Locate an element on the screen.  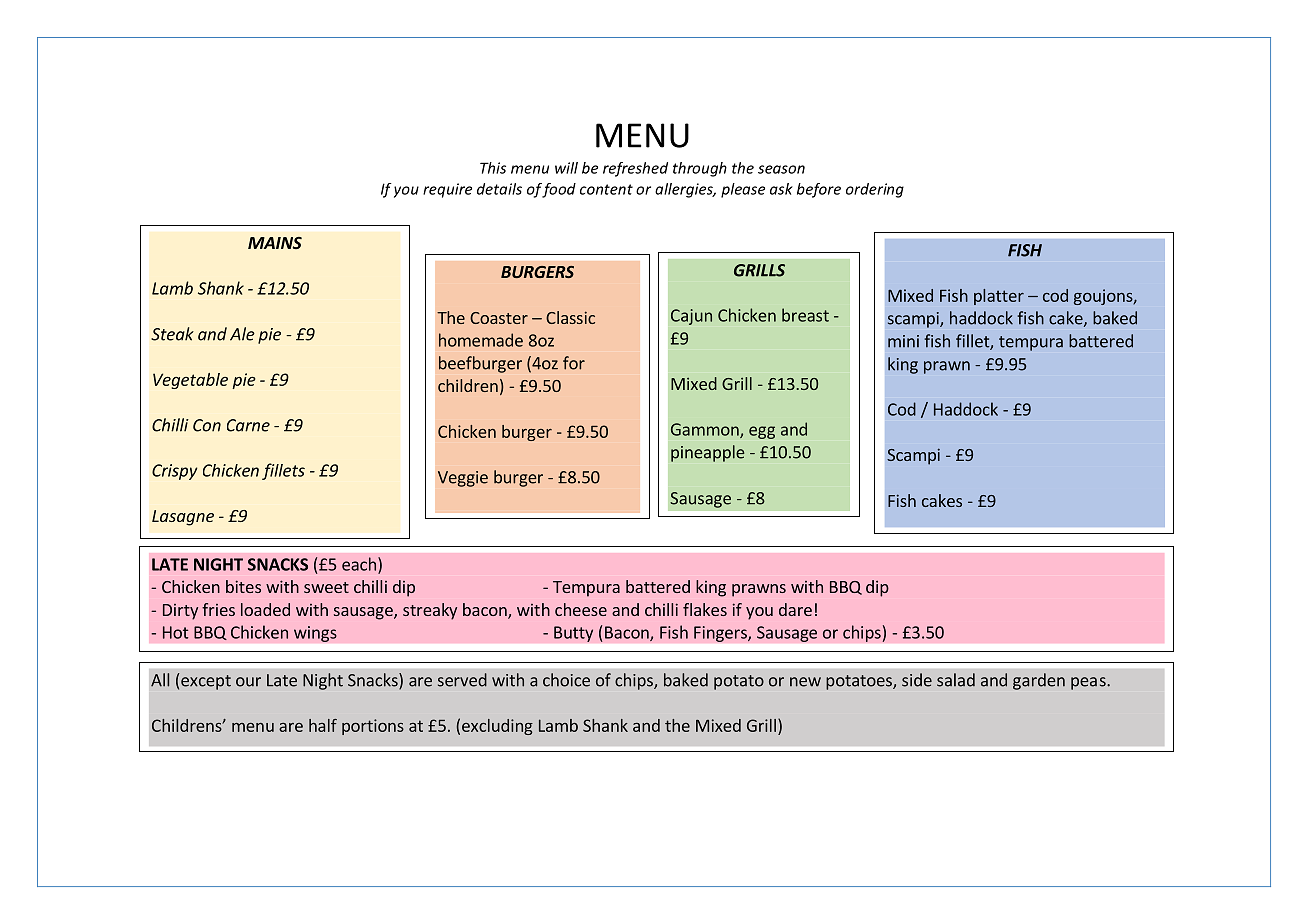
ordering is located at coordinates (875, 190).
